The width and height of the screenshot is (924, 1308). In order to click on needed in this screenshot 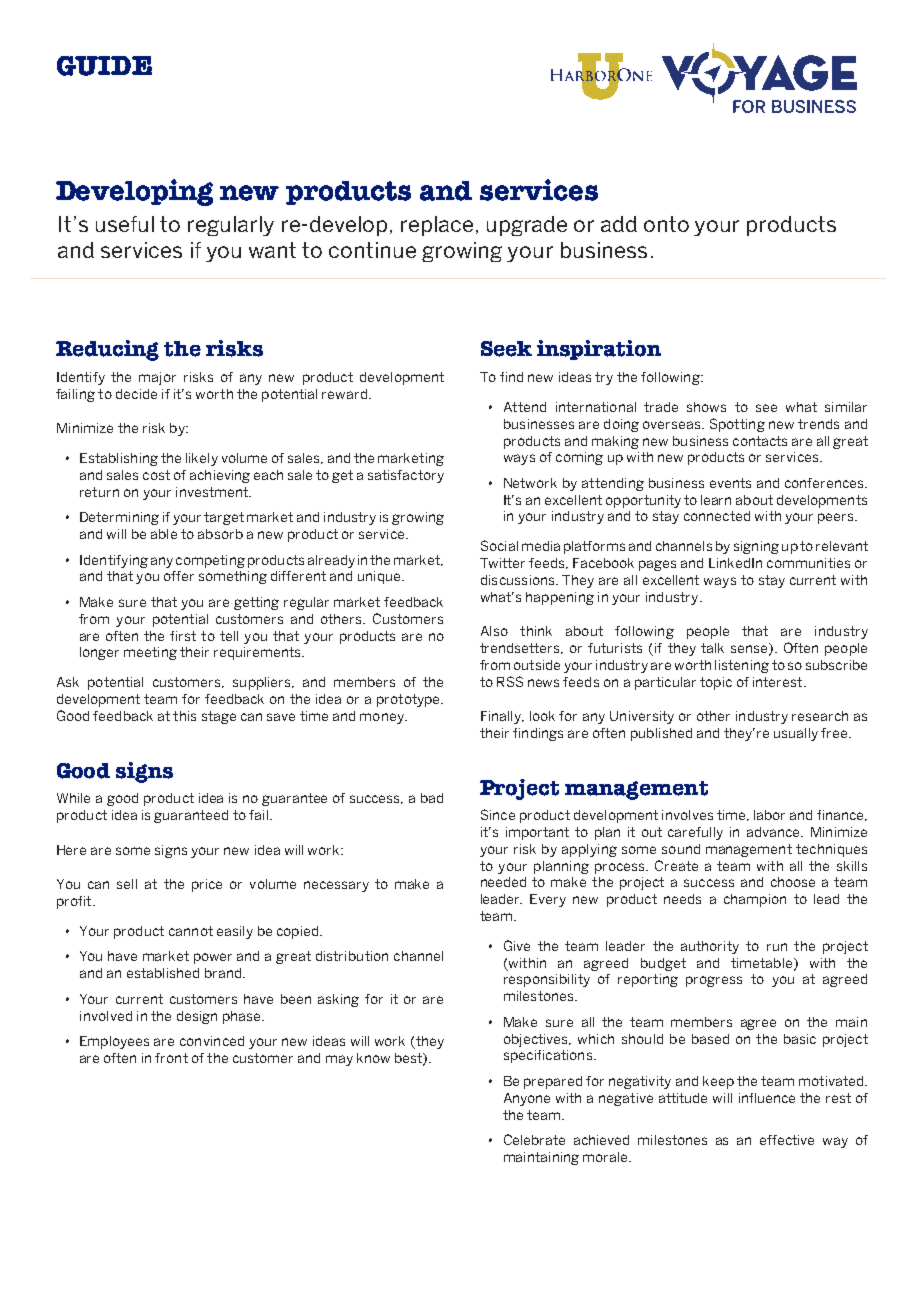, I will do `click(503, 882)`.
